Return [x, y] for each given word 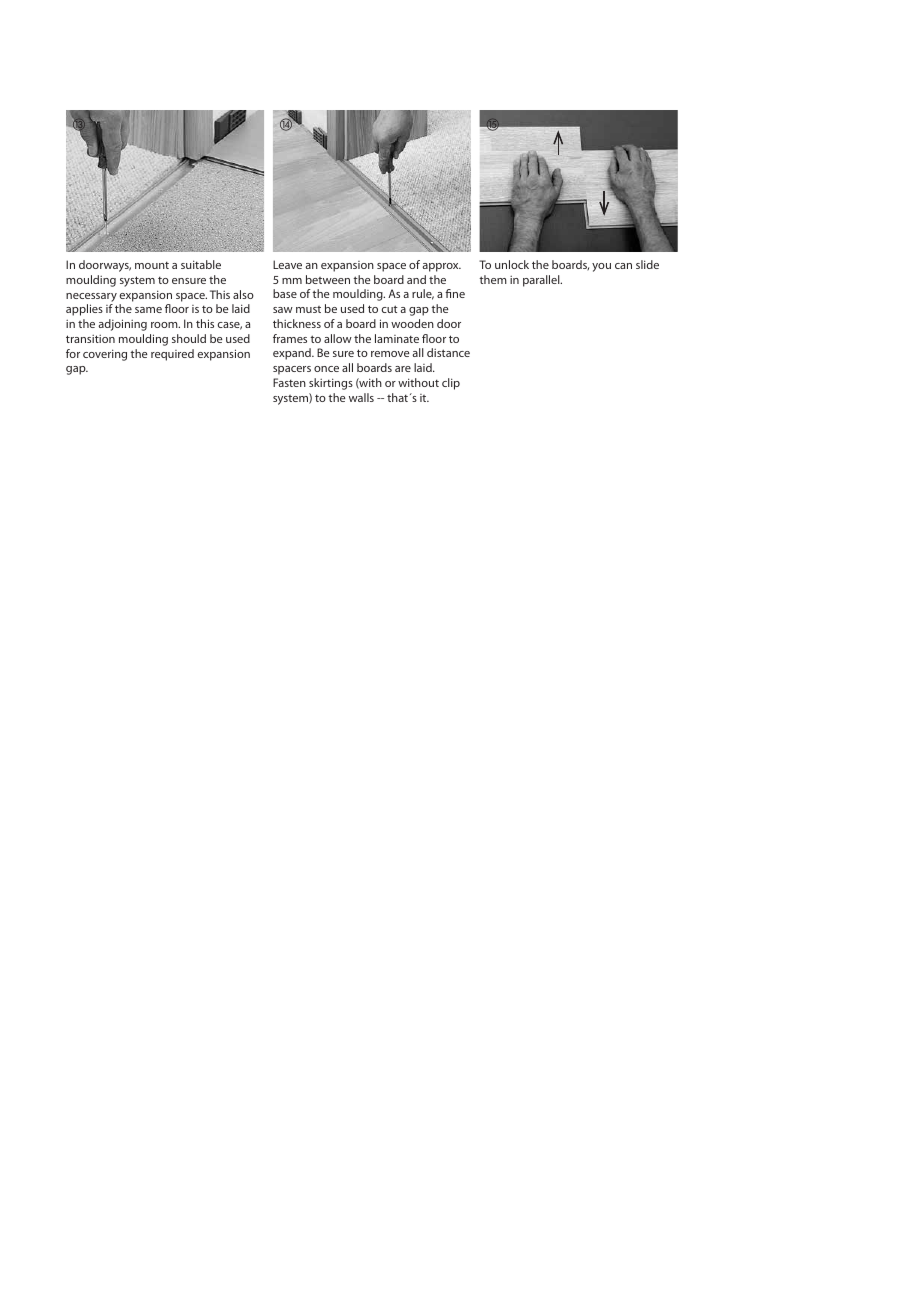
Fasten [289, 382]
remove [390, 354]
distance [448, 352]
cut [390, 309]
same [148, 310]
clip [451, 384]
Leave [287, 264]
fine [455, 293]
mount [152, 265]
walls [361, 397]
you [601, 267]
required [172, 355]
